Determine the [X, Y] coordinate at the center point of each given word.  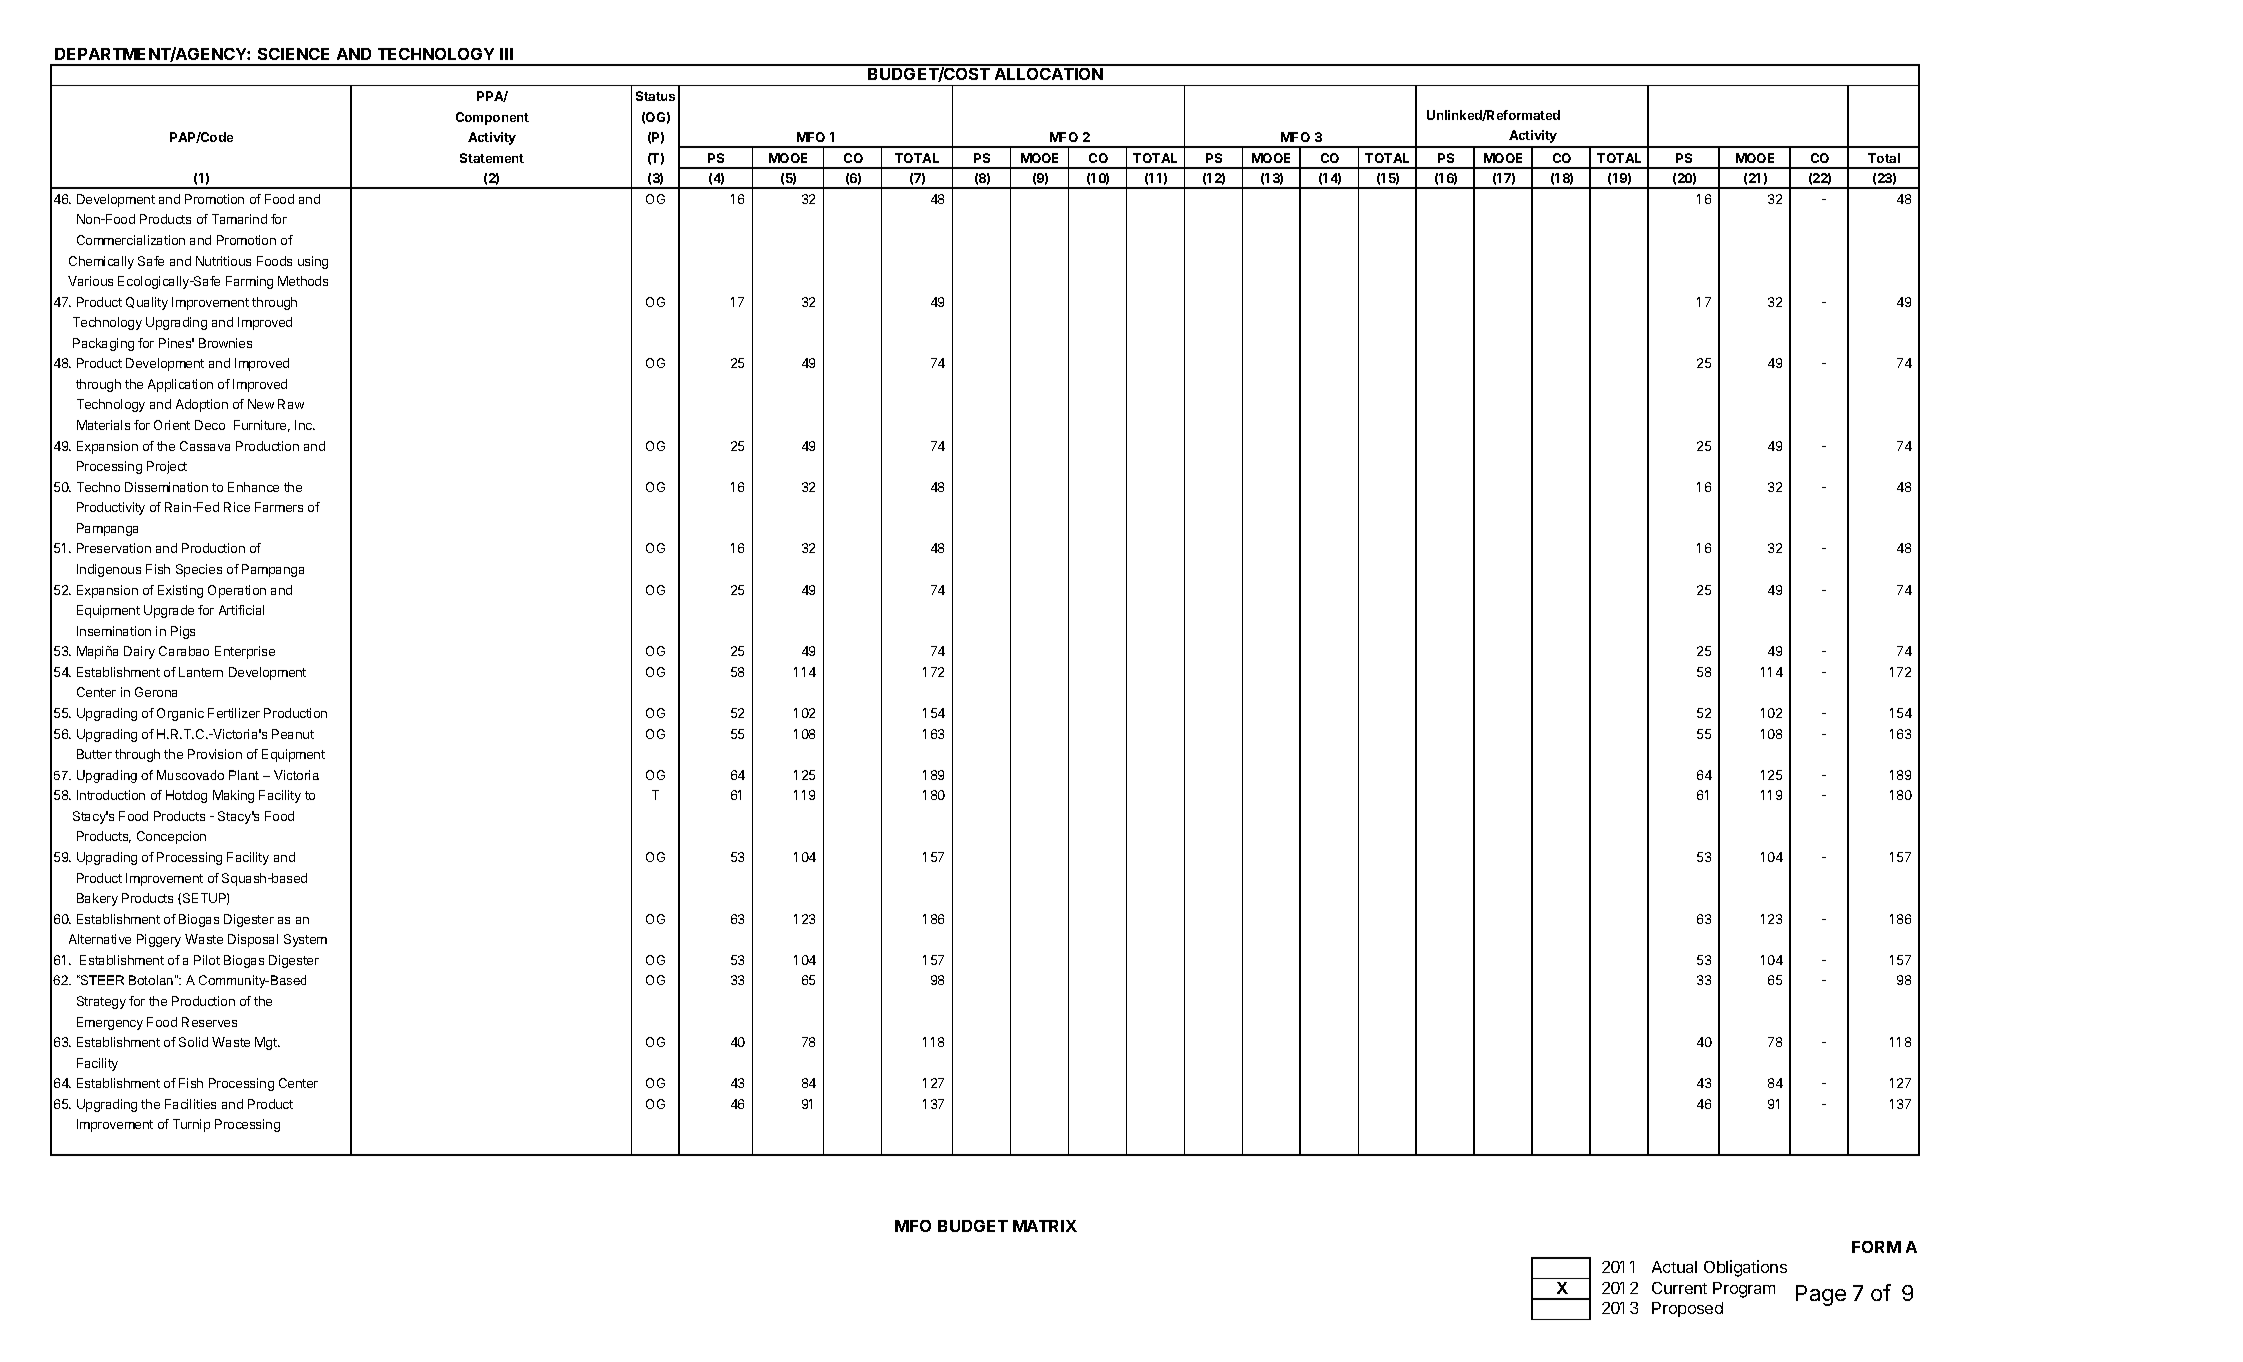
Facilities [190, 1104]
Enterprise [245, 652]
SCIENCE [293, 54]
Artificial [241, 610]
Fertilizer [234, 713]
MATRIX [1045, 1226]
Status [655, 96]
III [506, 54]
